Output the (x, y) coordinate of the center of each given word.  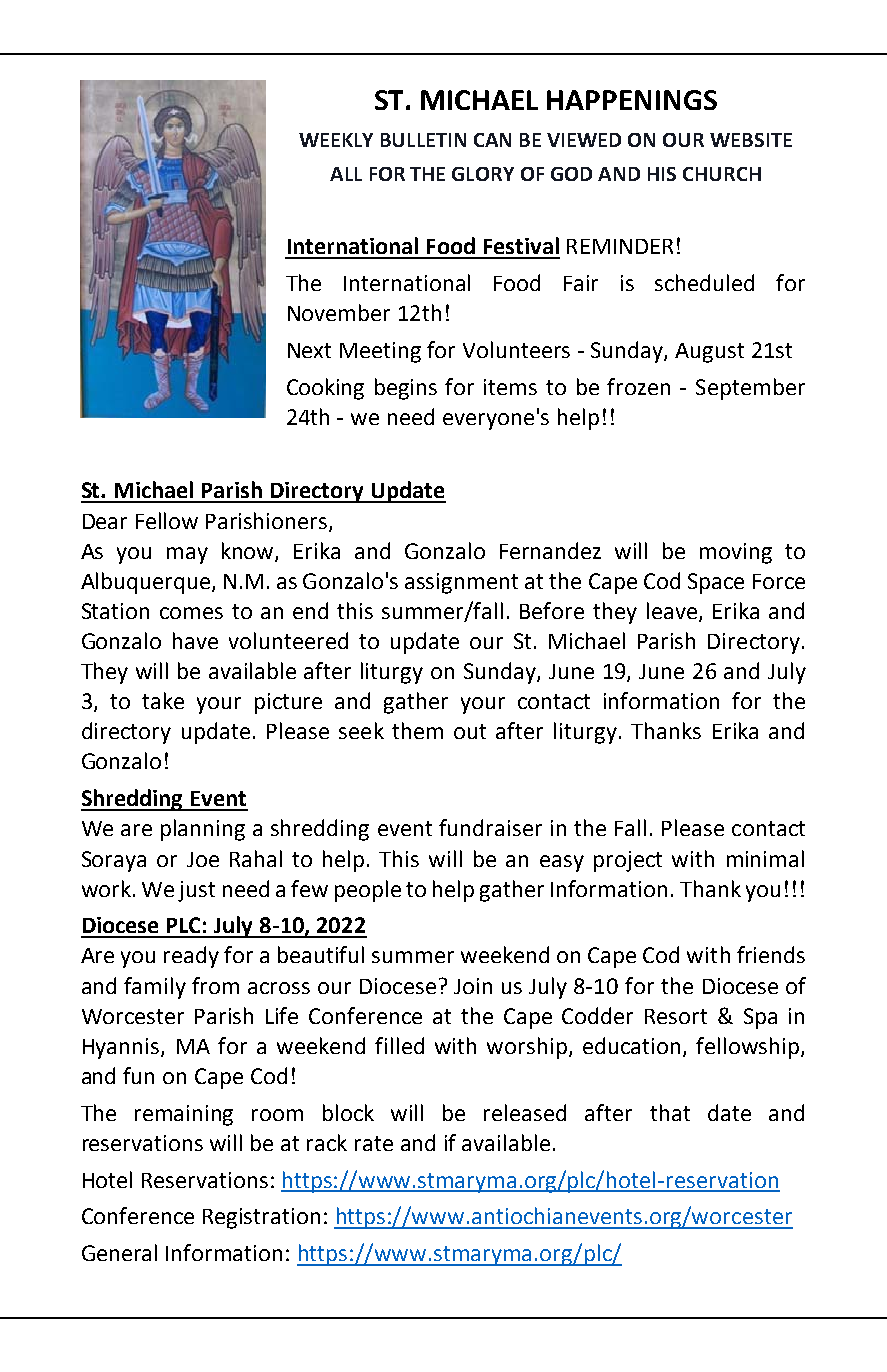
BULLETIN (423, 140)
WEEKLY (336, 140)
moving (736, 553)
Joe (203, 859)
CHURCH (722, 174)
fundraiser (490, 827)
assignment (461, 583)
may (187, 555)
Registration (261, 1218)
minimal (765, 858)
